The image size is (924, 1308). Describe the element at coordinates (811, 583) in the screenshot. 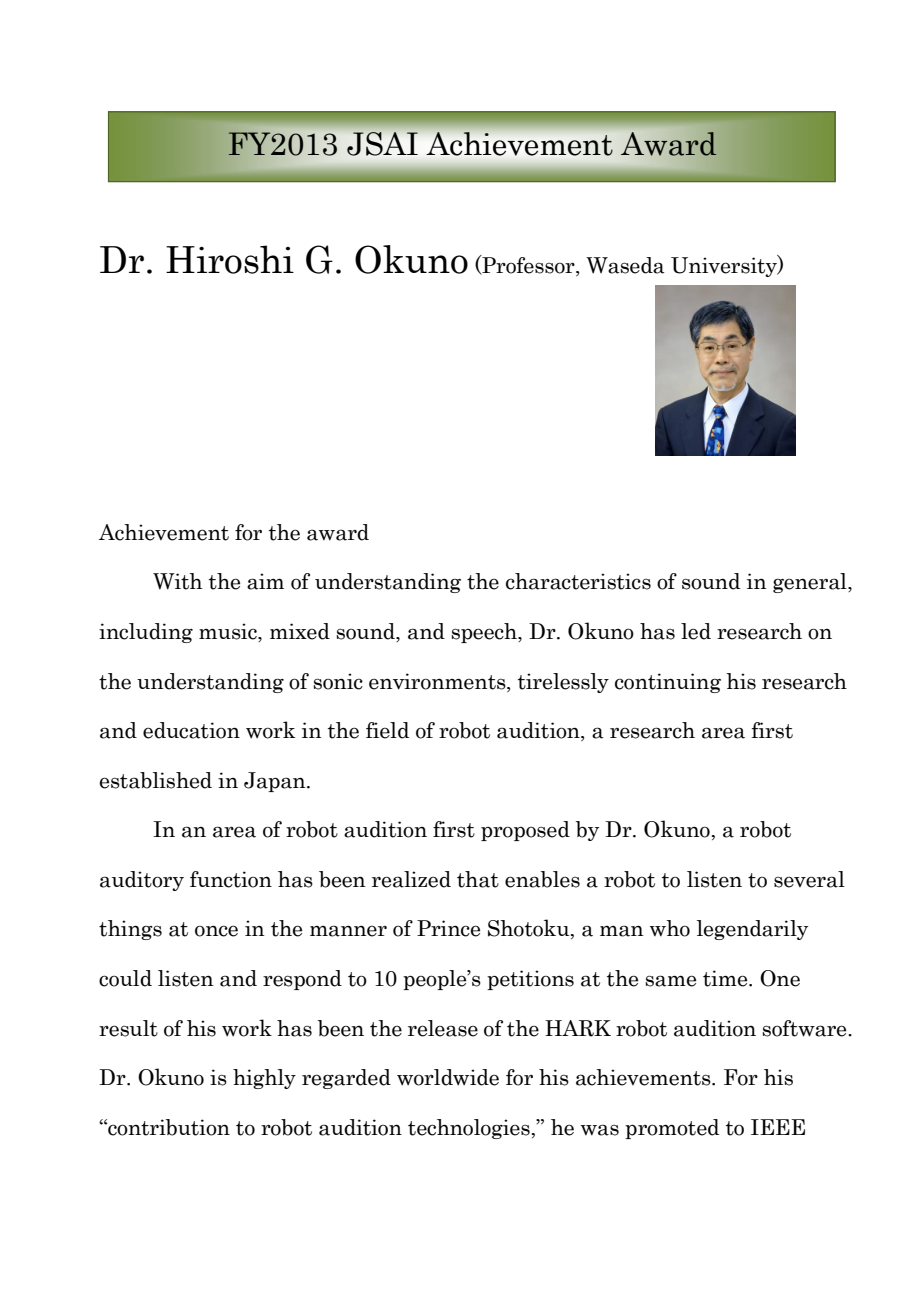

I see `general` at that location.
